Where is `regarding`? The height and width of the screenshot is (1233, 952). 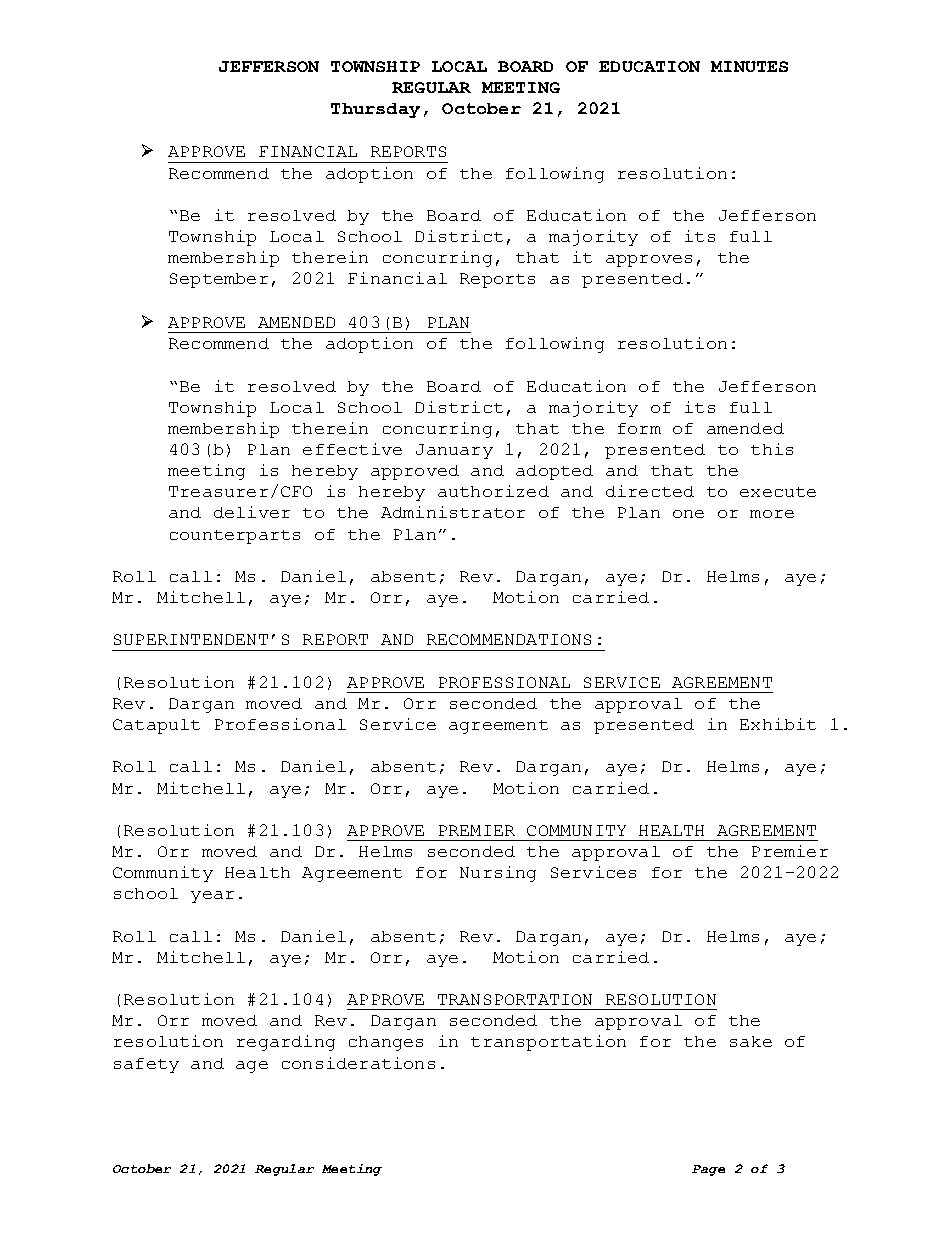 regarding is located at coordinates (286, 1043).
